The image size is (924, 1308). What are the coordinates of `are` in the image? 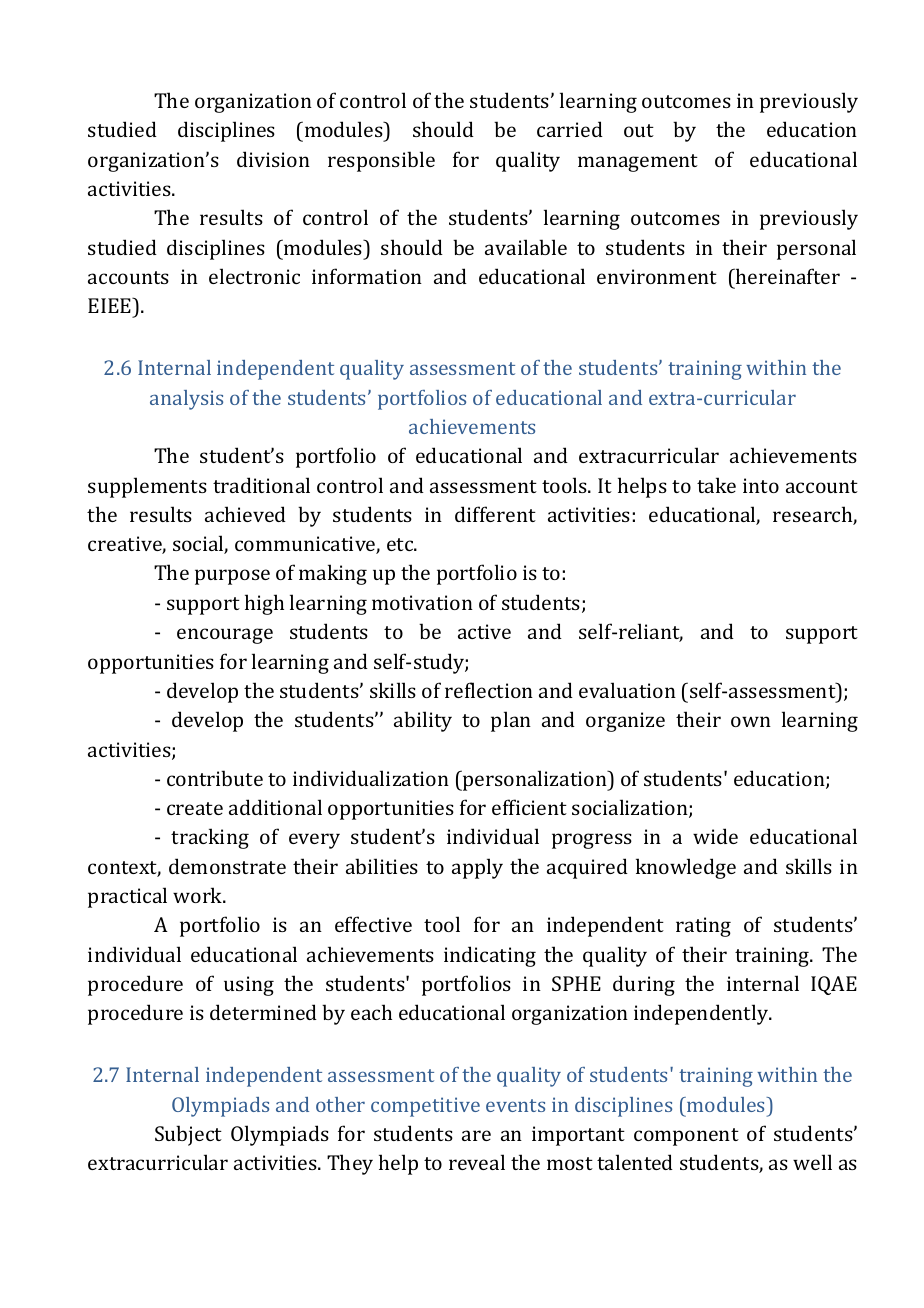 It's located at (476, 1135).
